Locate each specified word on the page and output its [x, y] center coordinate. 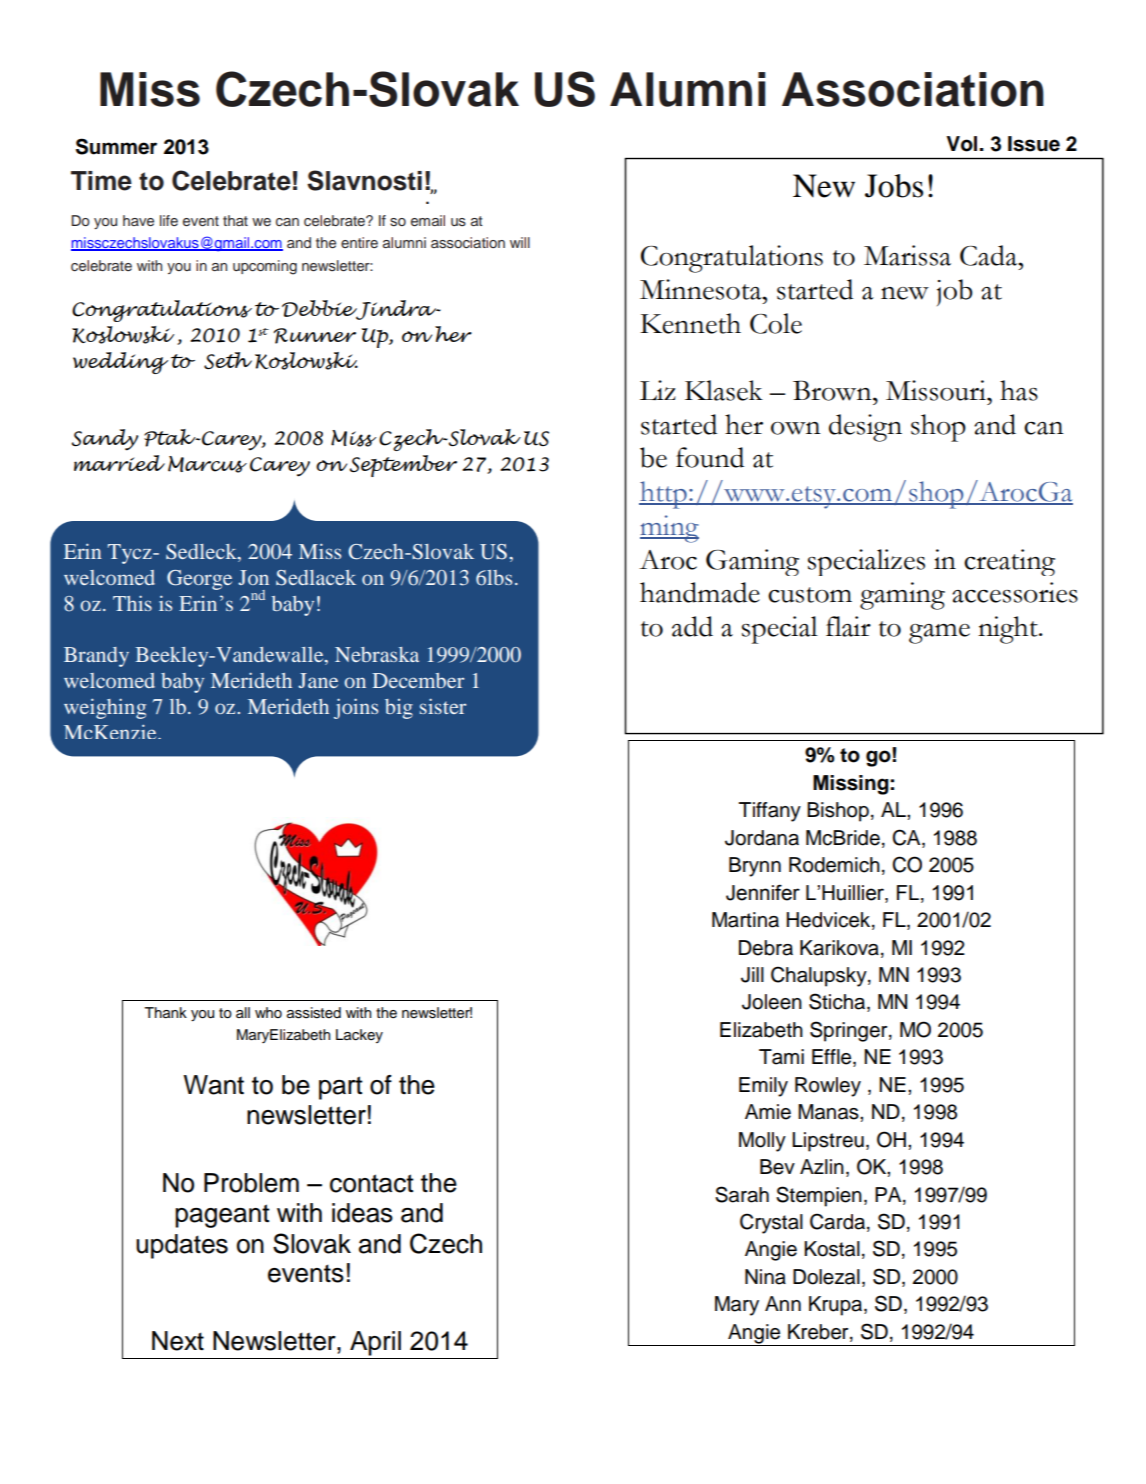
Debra [766, 948]
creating [1009, 562]
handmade [700, 592]
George [199, 580]
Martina [745, 920]
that [235, 220]
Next [178, 1341]
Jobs [894, 186]
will [520, 242]
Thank [166, 1013]
